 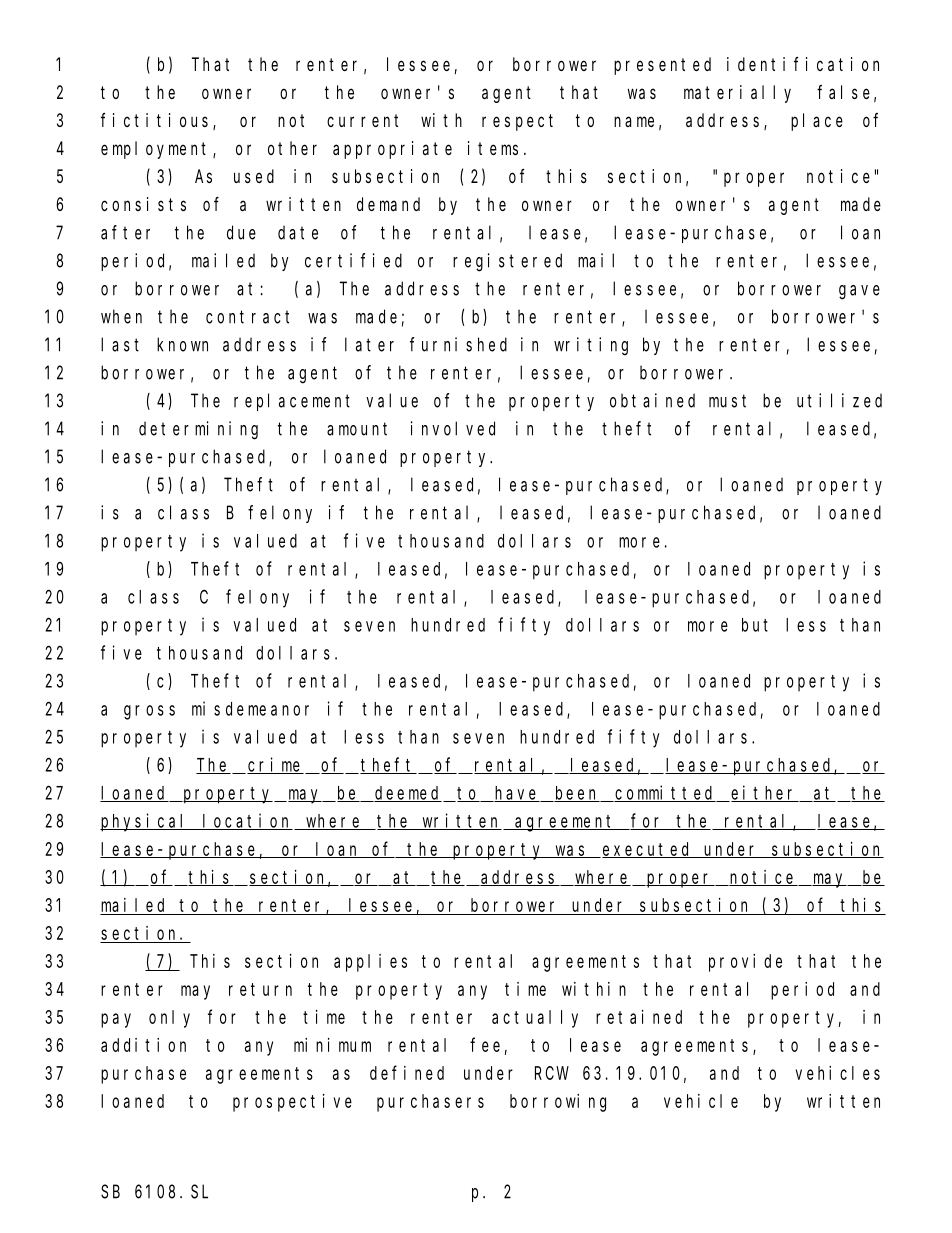 What do you see at coordinates (839, 400) in the document?
I see `utilized` at bounding box center [839, 400].
